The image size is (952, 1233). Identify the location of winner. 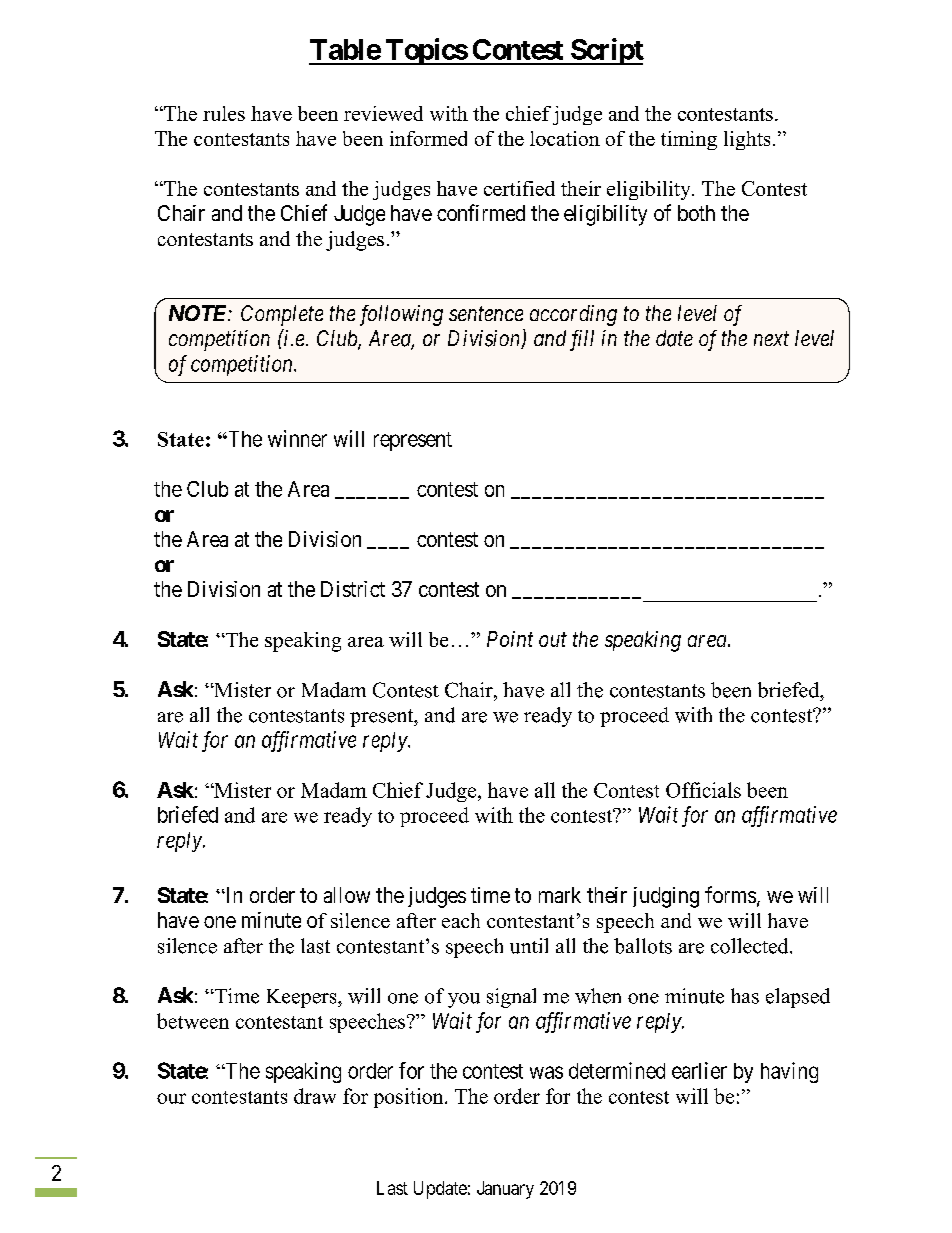
(297, 438).
